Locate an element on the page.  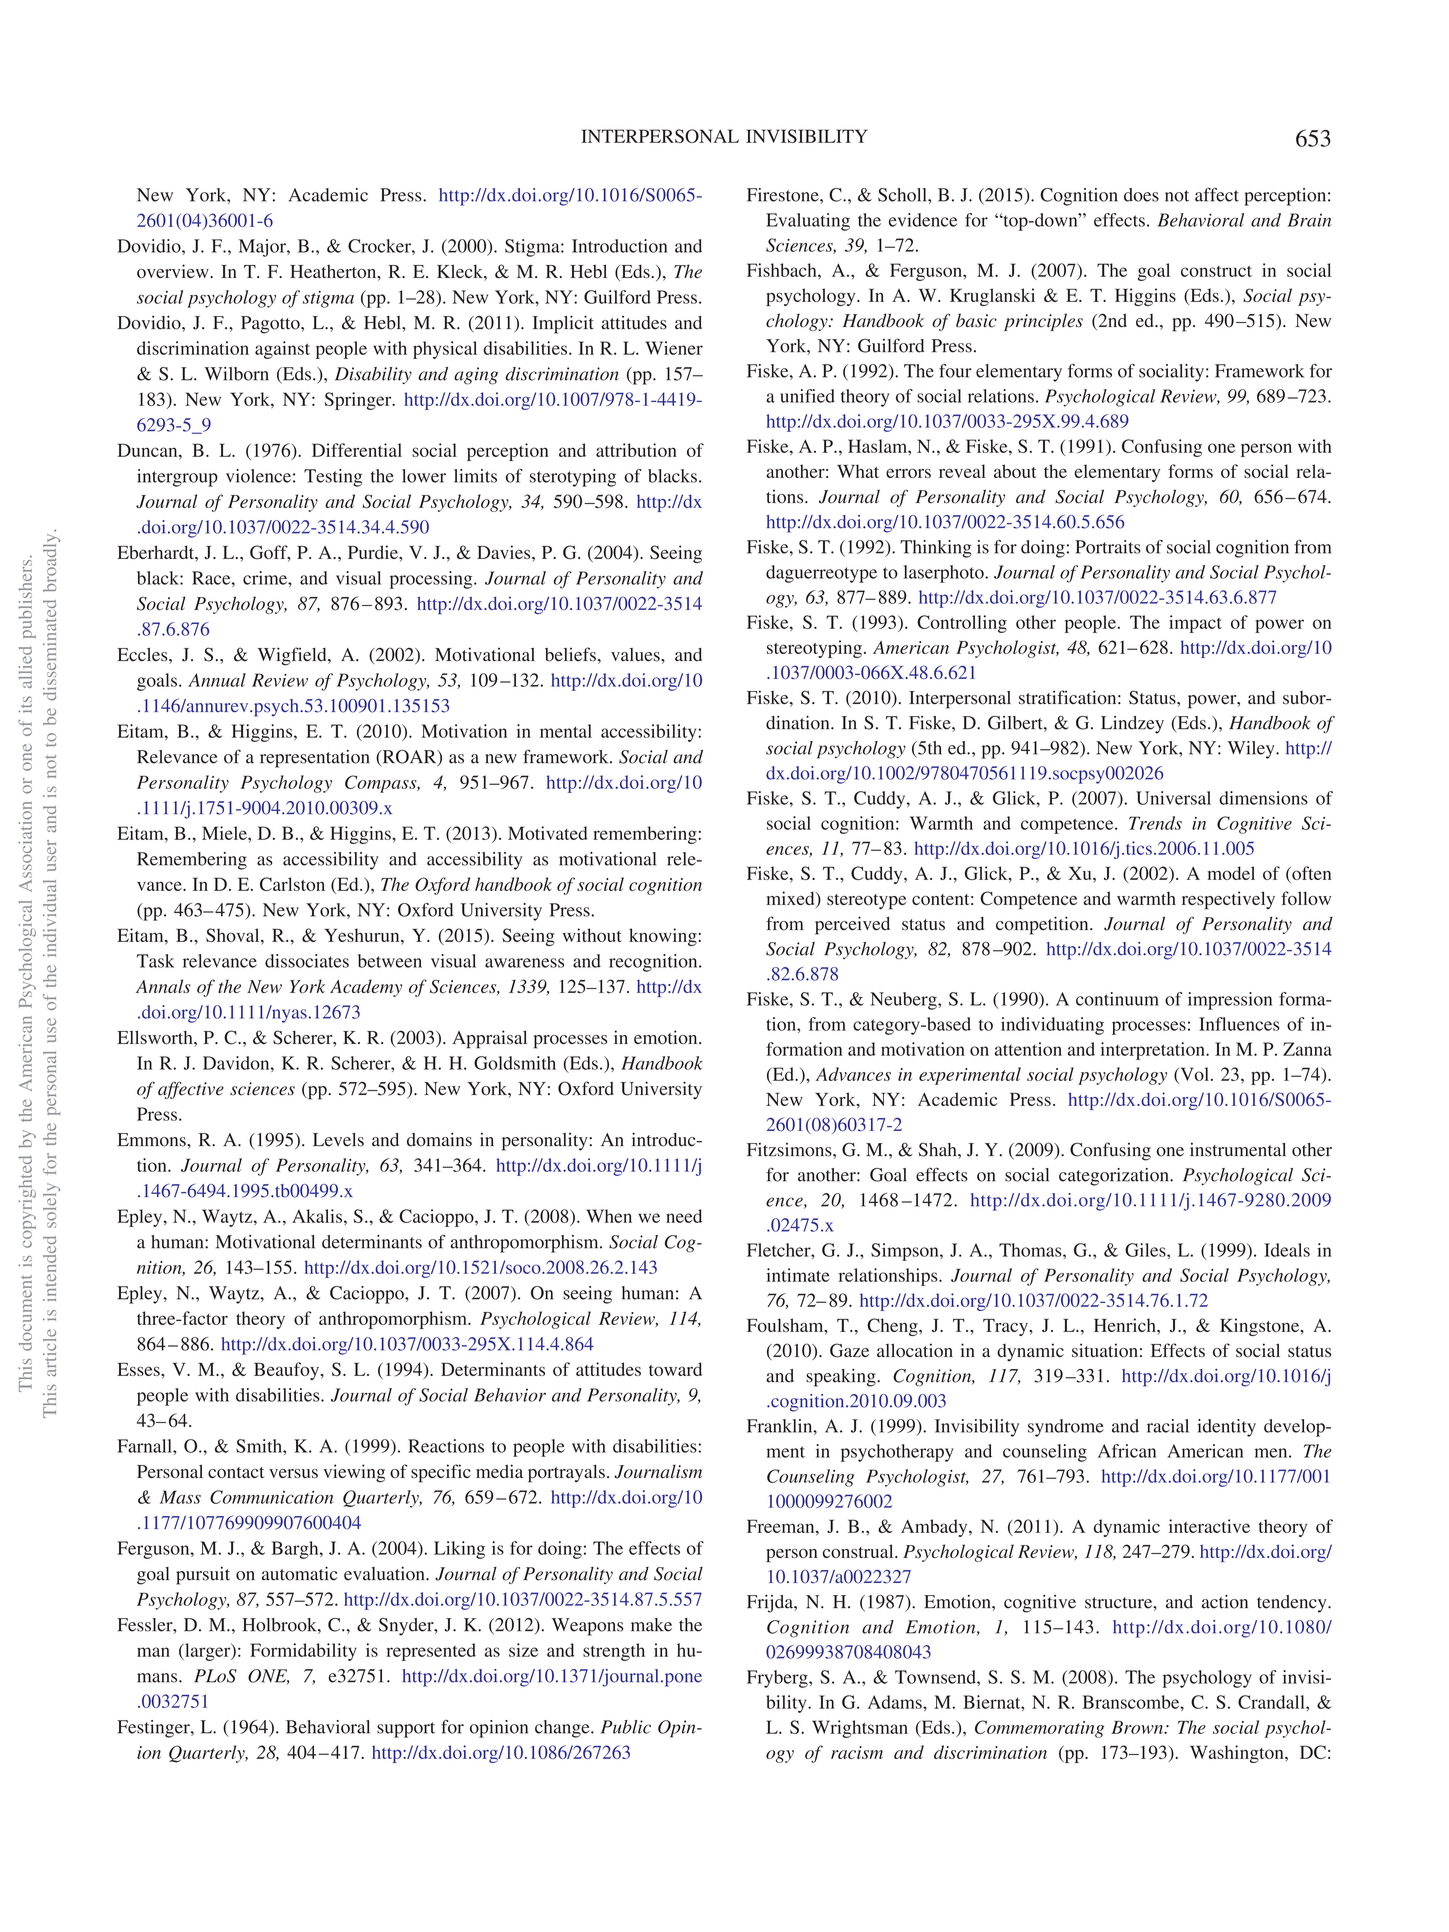
racial is located at coordinates (1168, 1426).
